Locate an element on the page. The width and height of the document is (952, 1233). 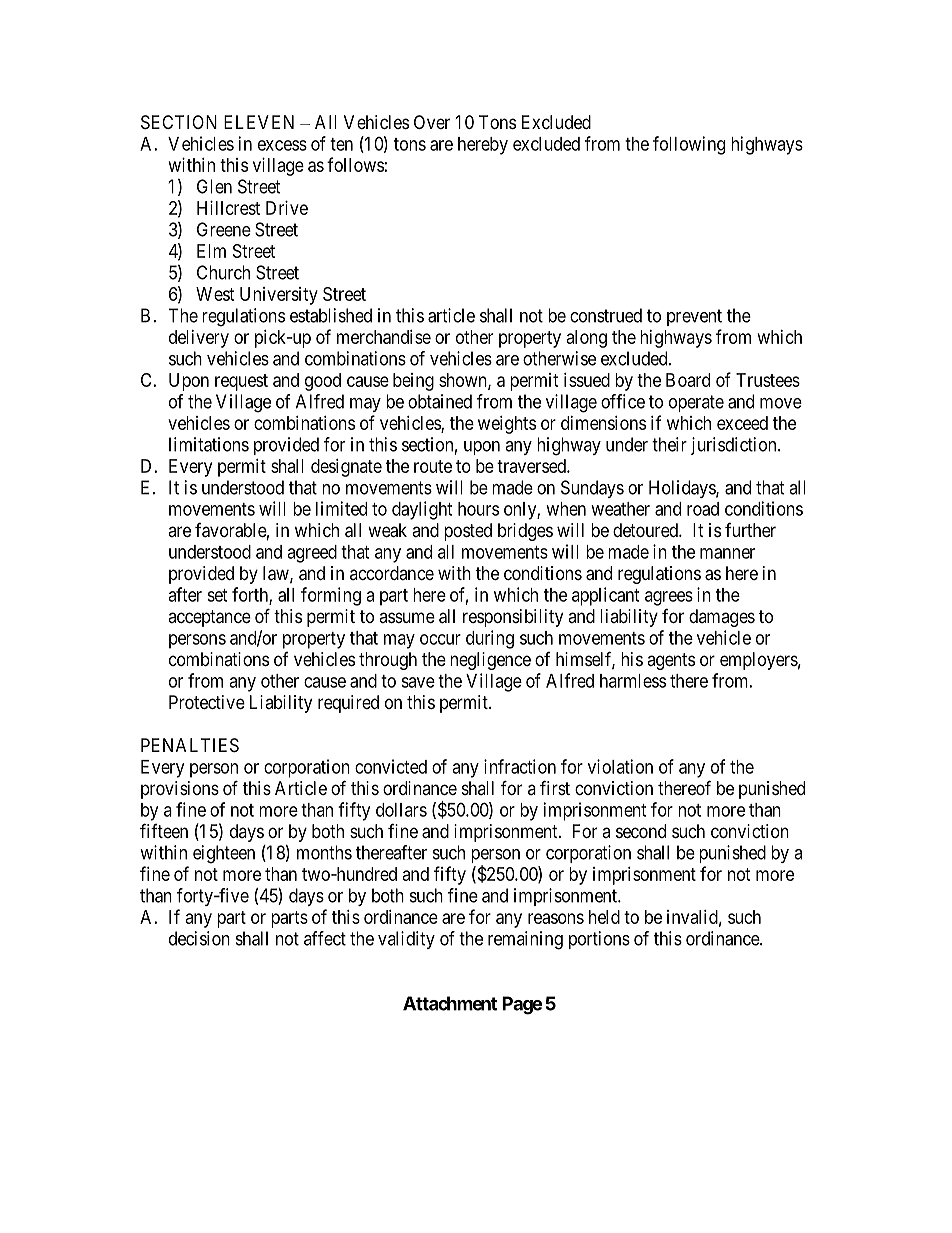
set is located at coordinates (217, 595).
